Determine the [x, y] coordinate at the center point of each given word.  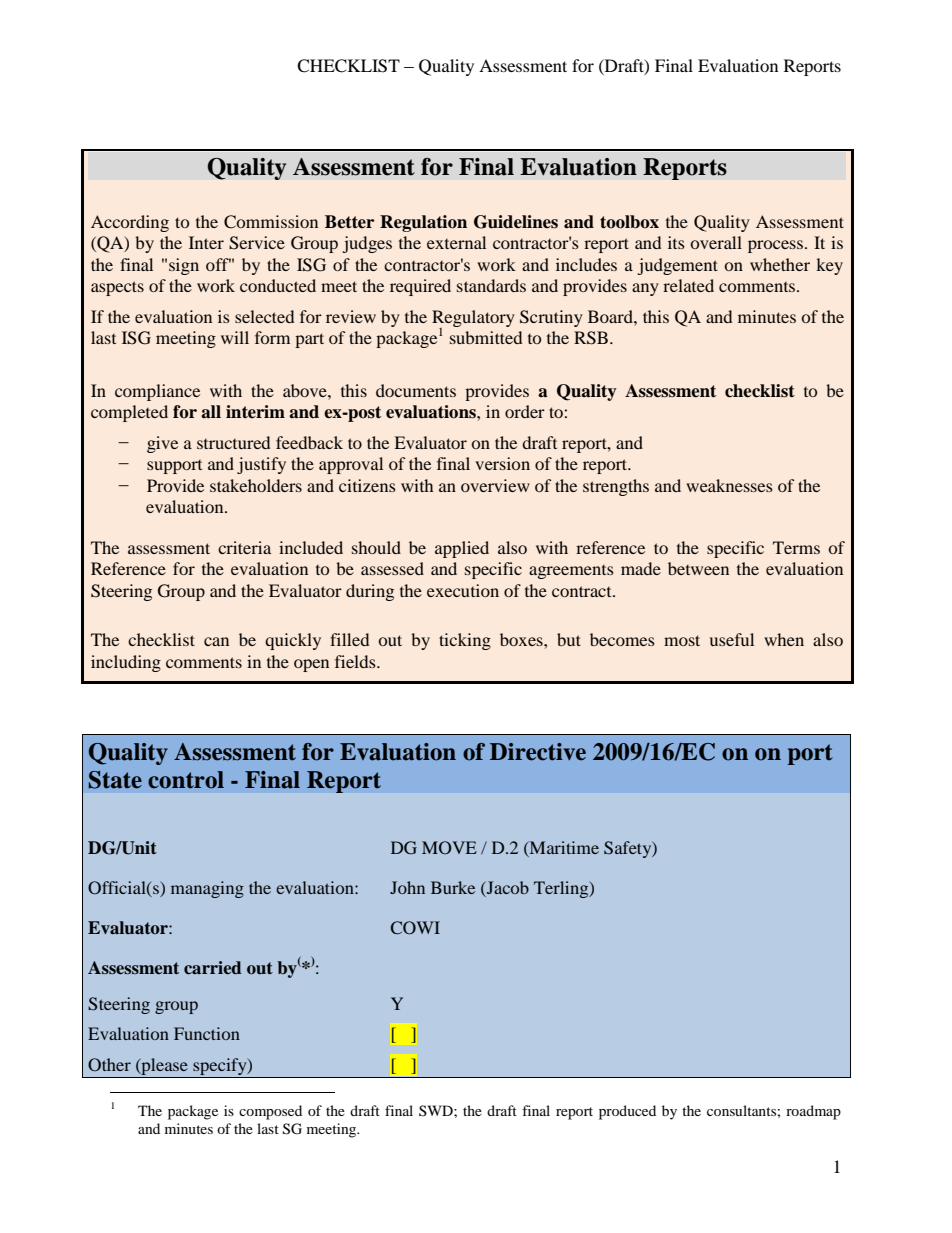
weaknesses [729, 485]
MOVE [449, 848]
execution [463, 590]
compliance [157, 392]
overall [716, 242]
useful [732, 639]
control [186, 780]
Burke [453, 887]
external [456, 242]
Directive [538, 752]
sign [184, 266]
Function [207, 1033]
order [525, 411]
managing [207, 889]
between [698, 568]
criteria [244, 547]
